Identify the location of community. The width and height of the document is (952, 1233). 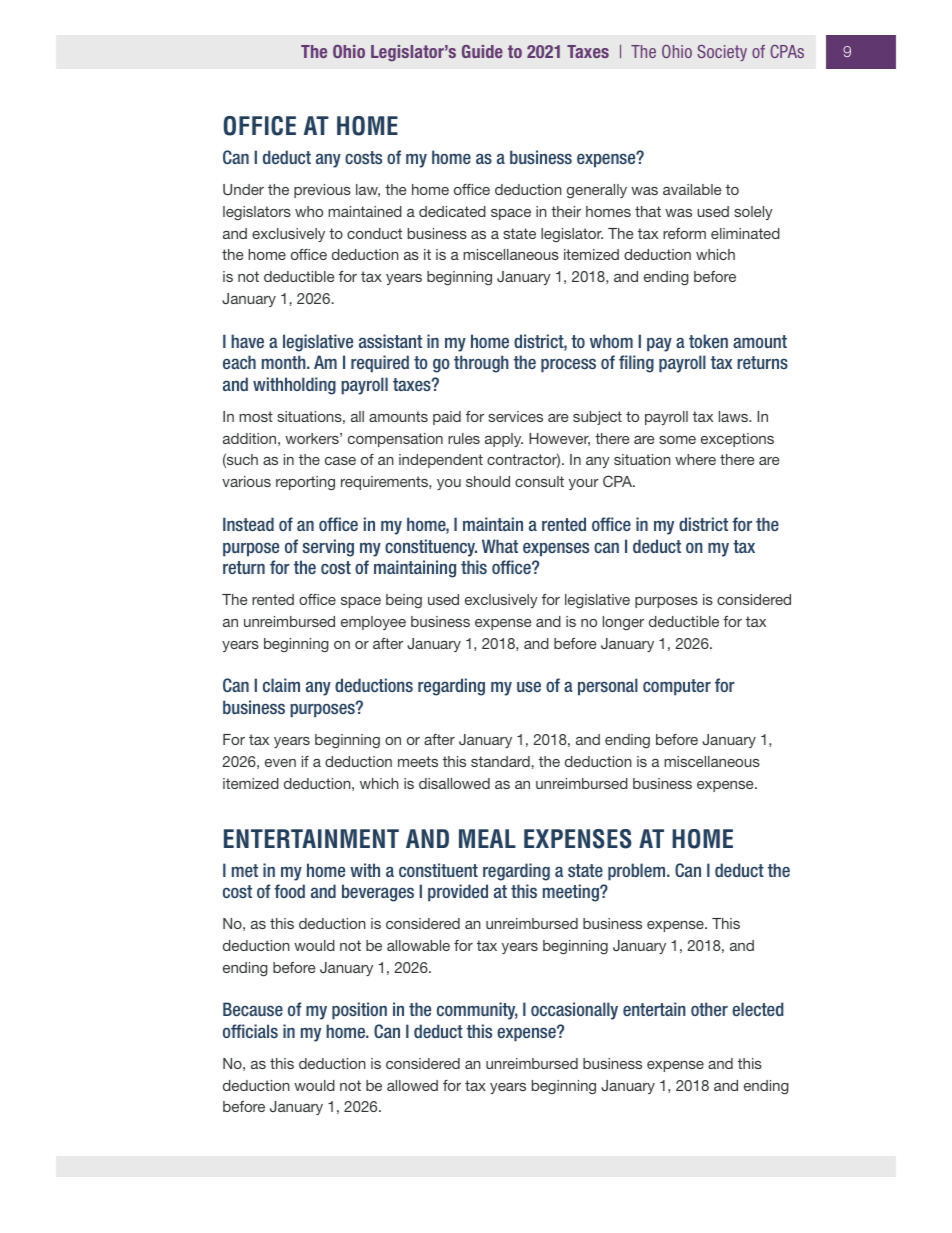
(477, 1011).
